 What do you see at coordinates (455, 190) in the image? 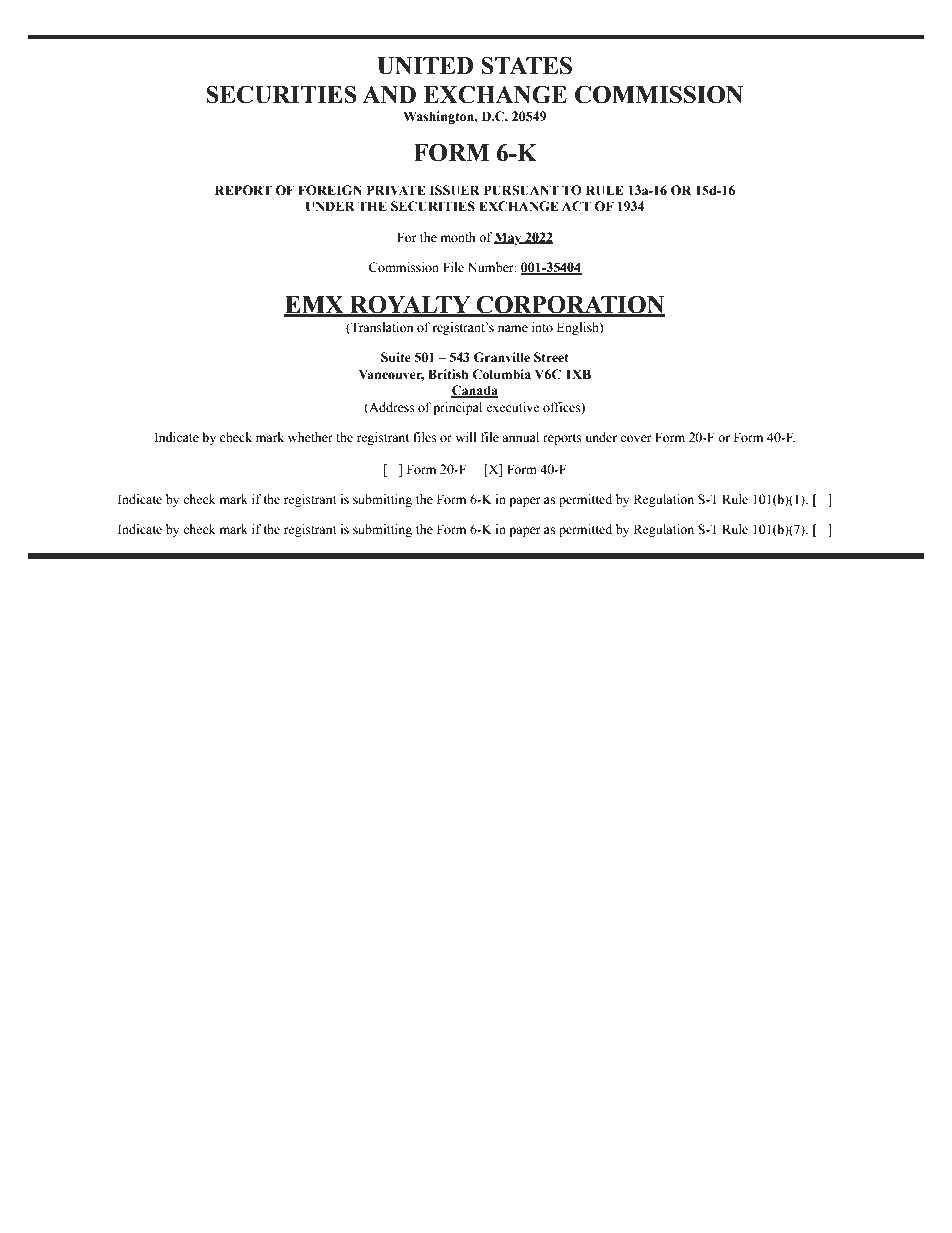
I see `ISSUER` at bounding box center [455, 190].
